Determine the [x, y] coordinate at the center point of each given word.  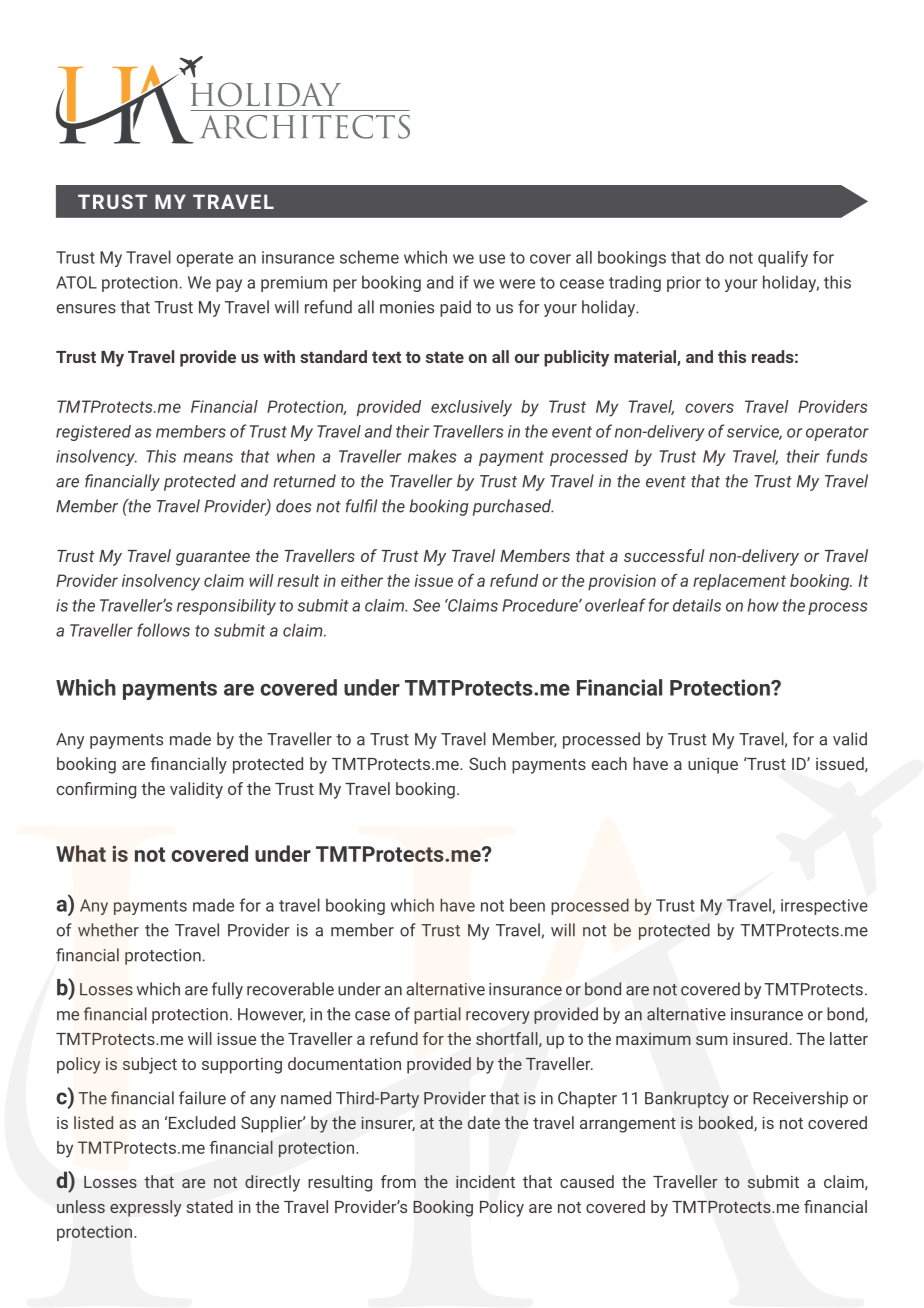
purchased [513, 507]
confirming [96, 790]
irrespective [824, 907]
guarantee [213, 558]
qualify [783, 259]
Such [487, 763]
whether [108, 930]
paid [455, 308]
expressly [145, 1208]
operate [205, 259]
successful [664, 555]
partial [437, 1015]
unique [713, 765]
